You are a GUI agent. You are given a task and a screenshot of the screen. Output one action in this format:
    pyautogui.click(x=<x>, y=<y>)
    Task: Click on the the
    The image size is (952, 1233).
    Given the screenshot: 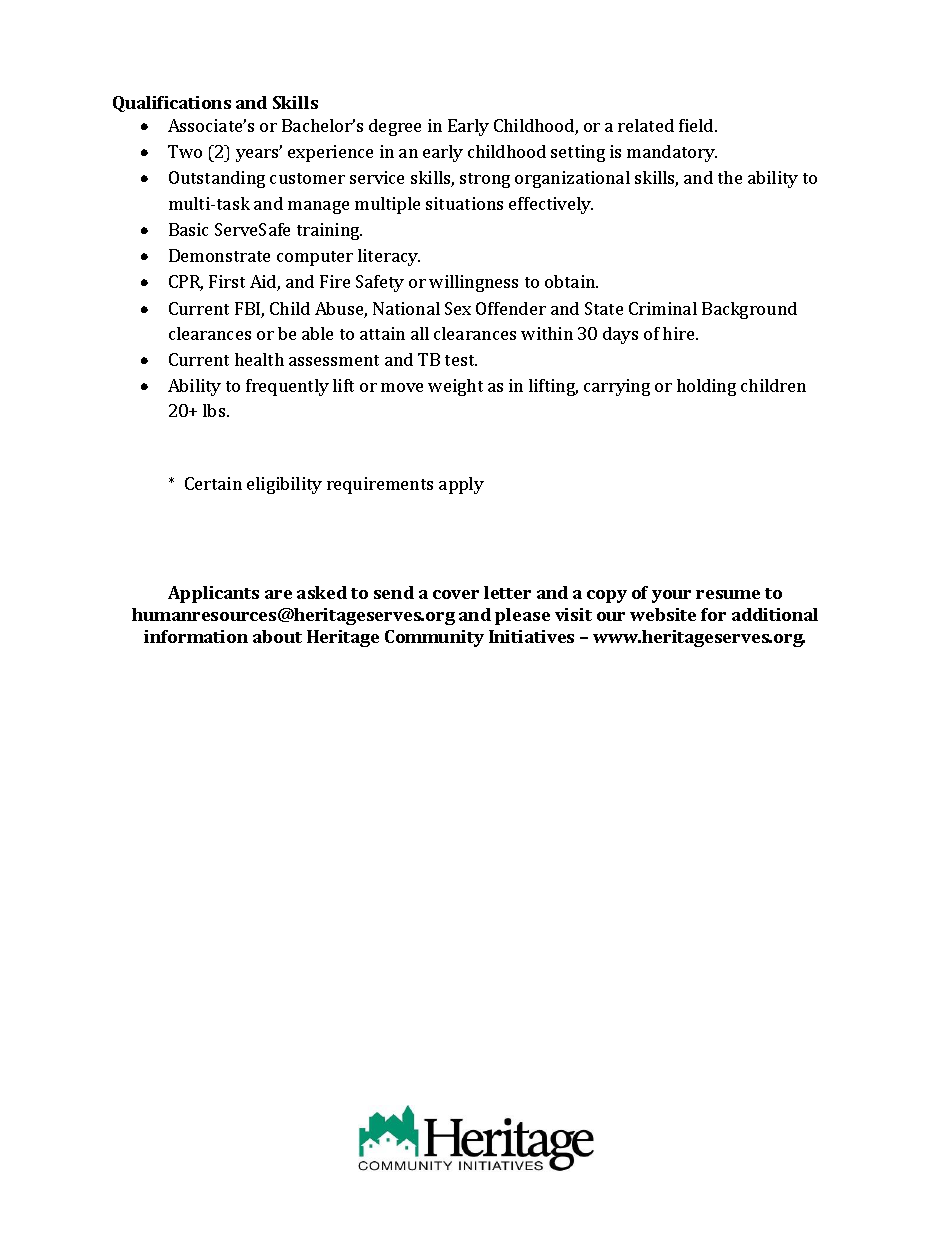 What is the action you would take?
    pyautogui.click(x=730, y=177)
